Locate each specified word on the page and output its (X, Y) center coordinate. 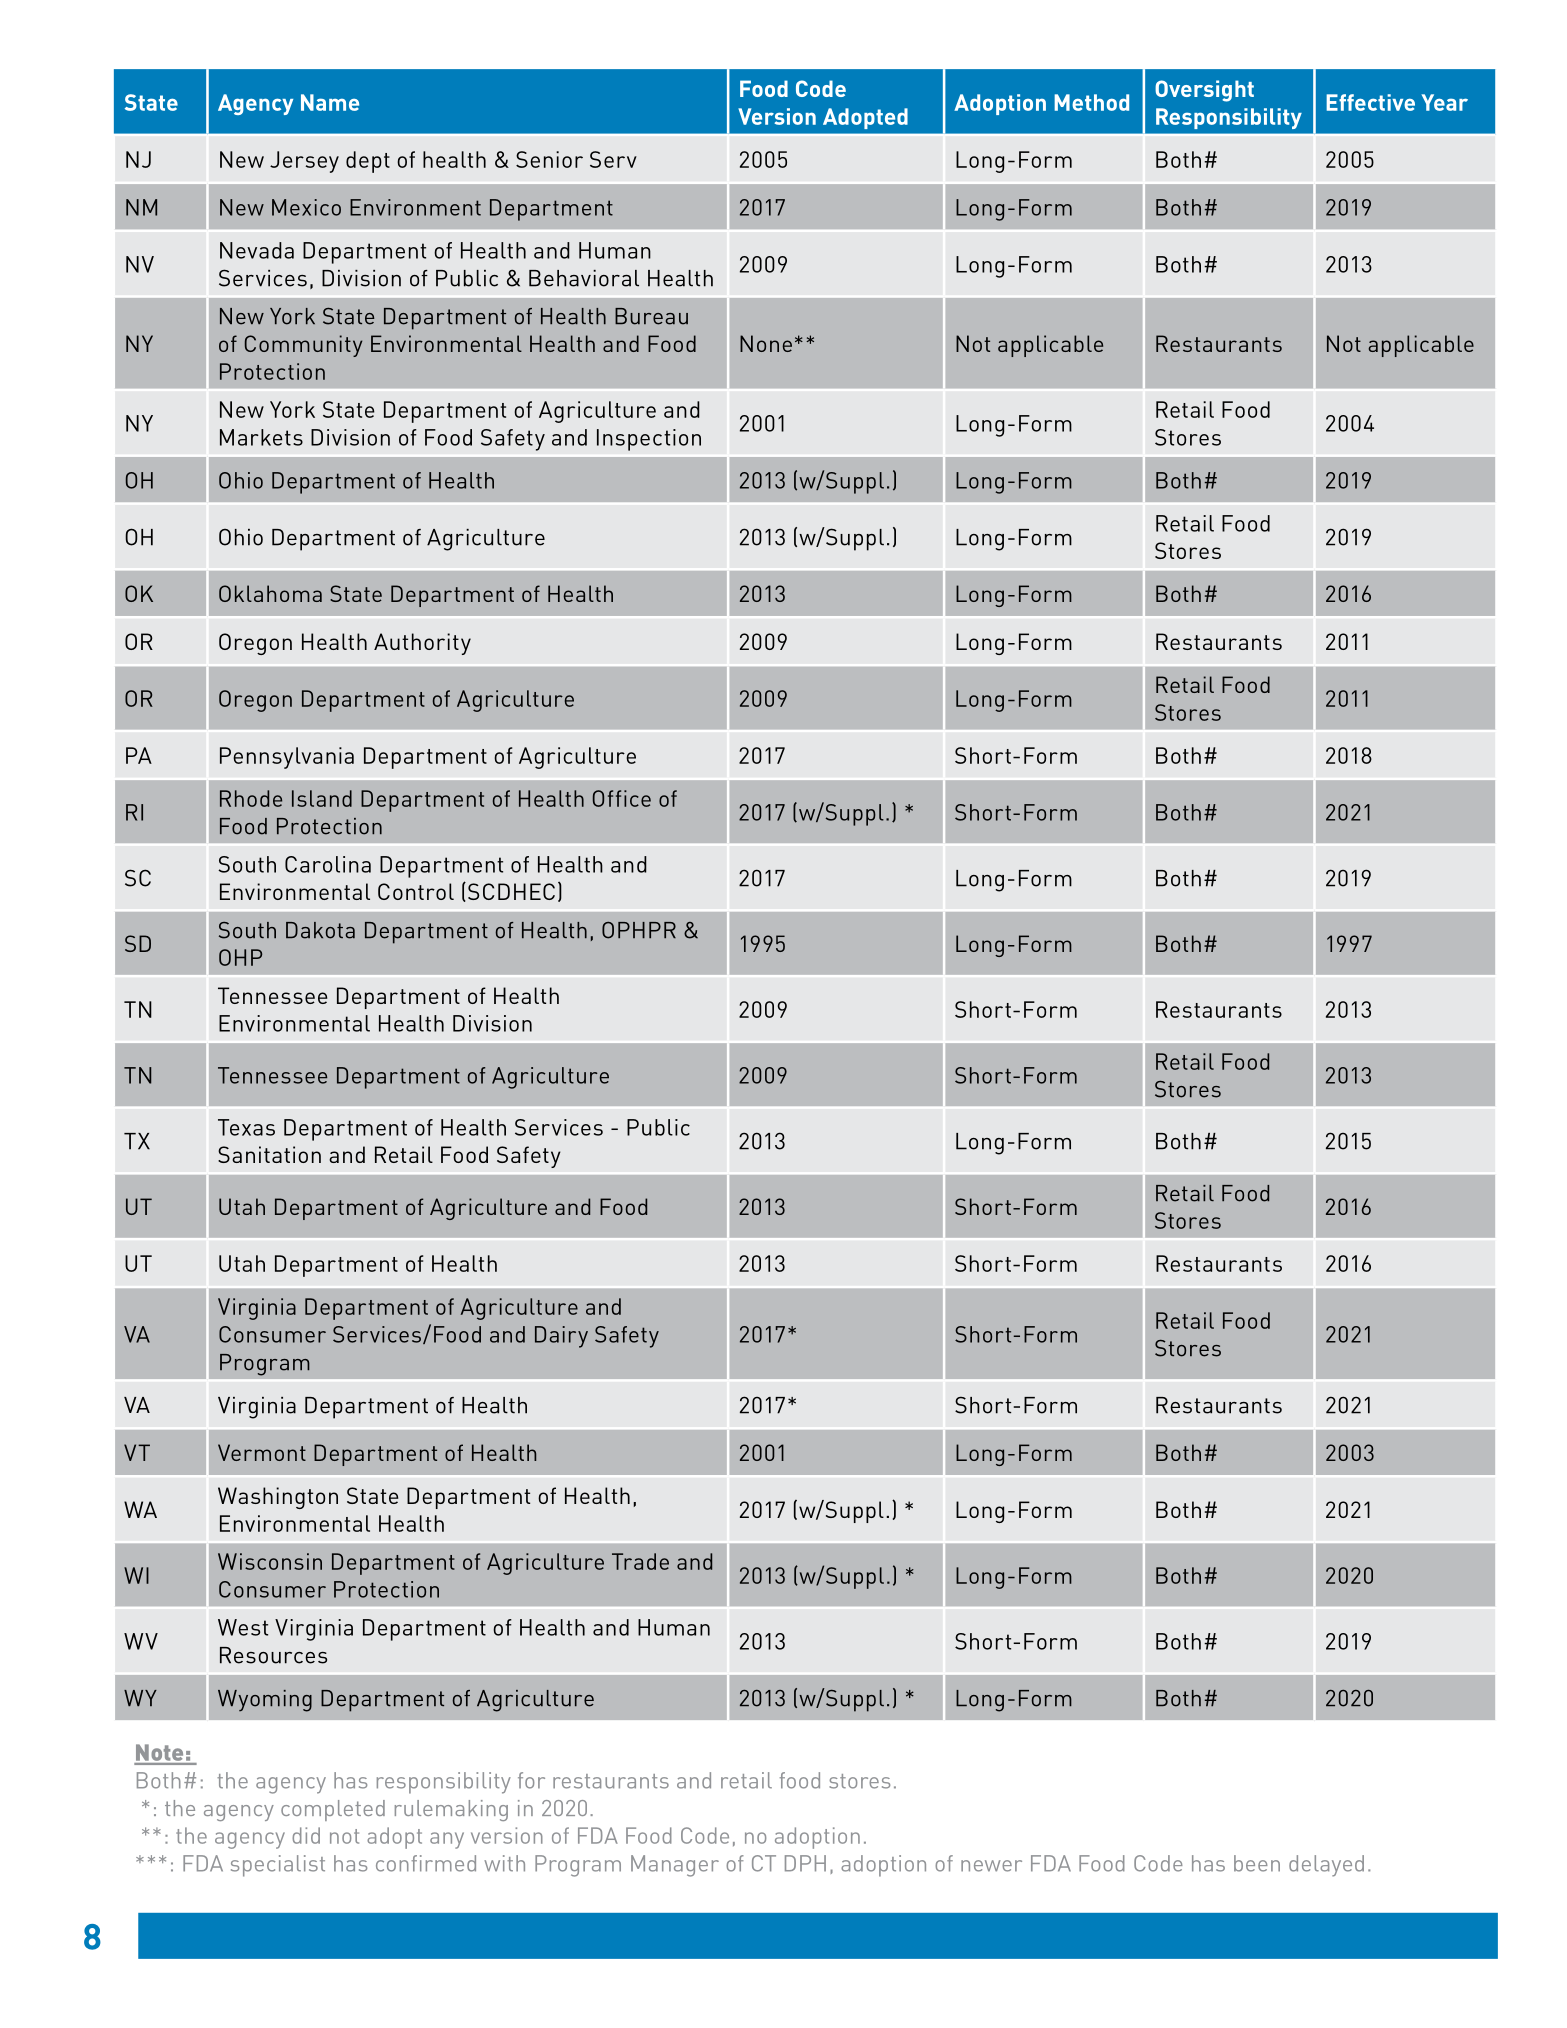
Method (1091, 102)
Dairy (561, 1337)
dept (368, 162)
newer (991, 1866)
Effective (1370, 102)
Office (622, 798)
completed (333, 1810)
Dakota (320, 930)
